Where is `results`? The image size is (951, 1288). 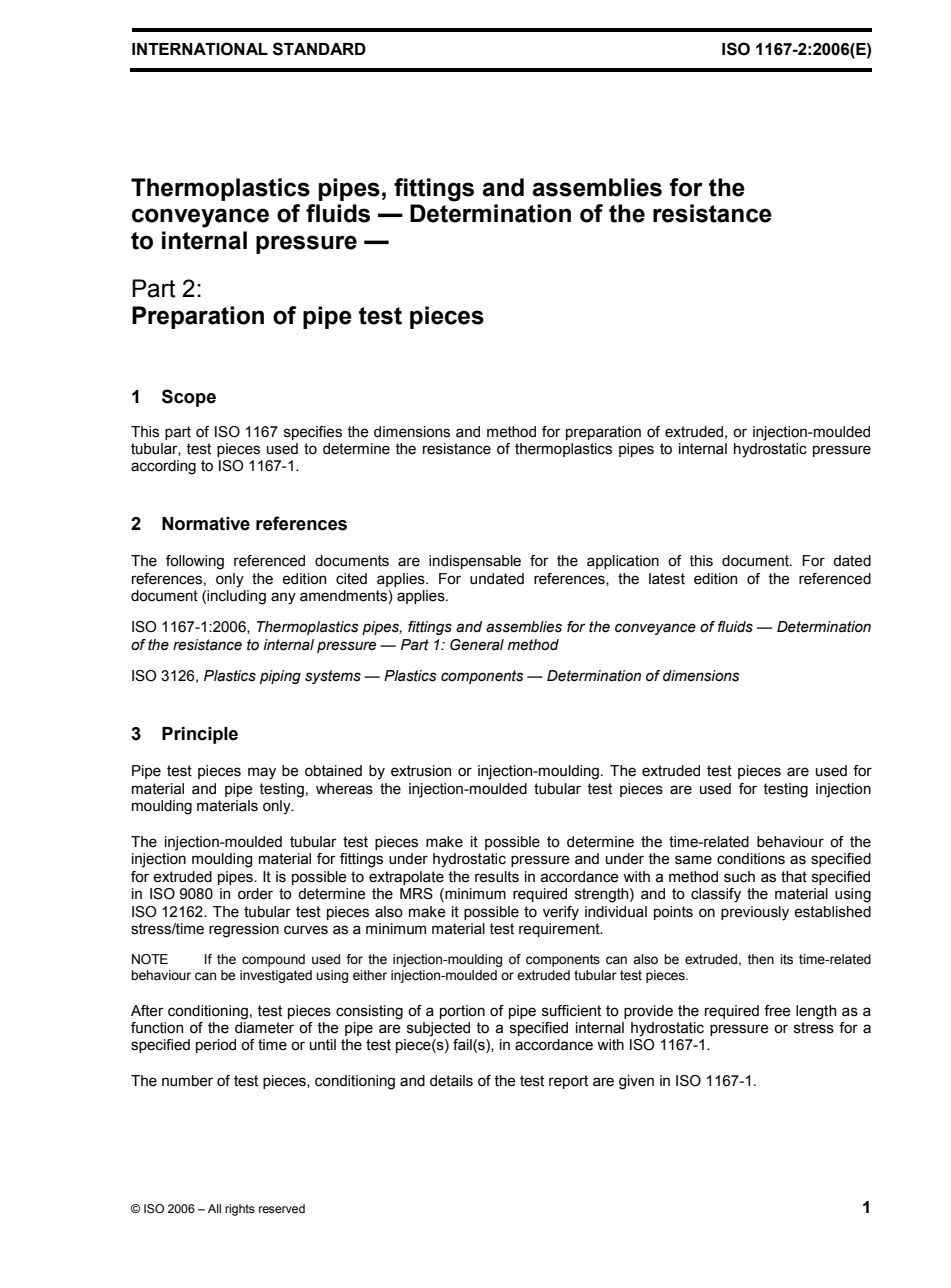 results is located at coordinates (497, 877).
